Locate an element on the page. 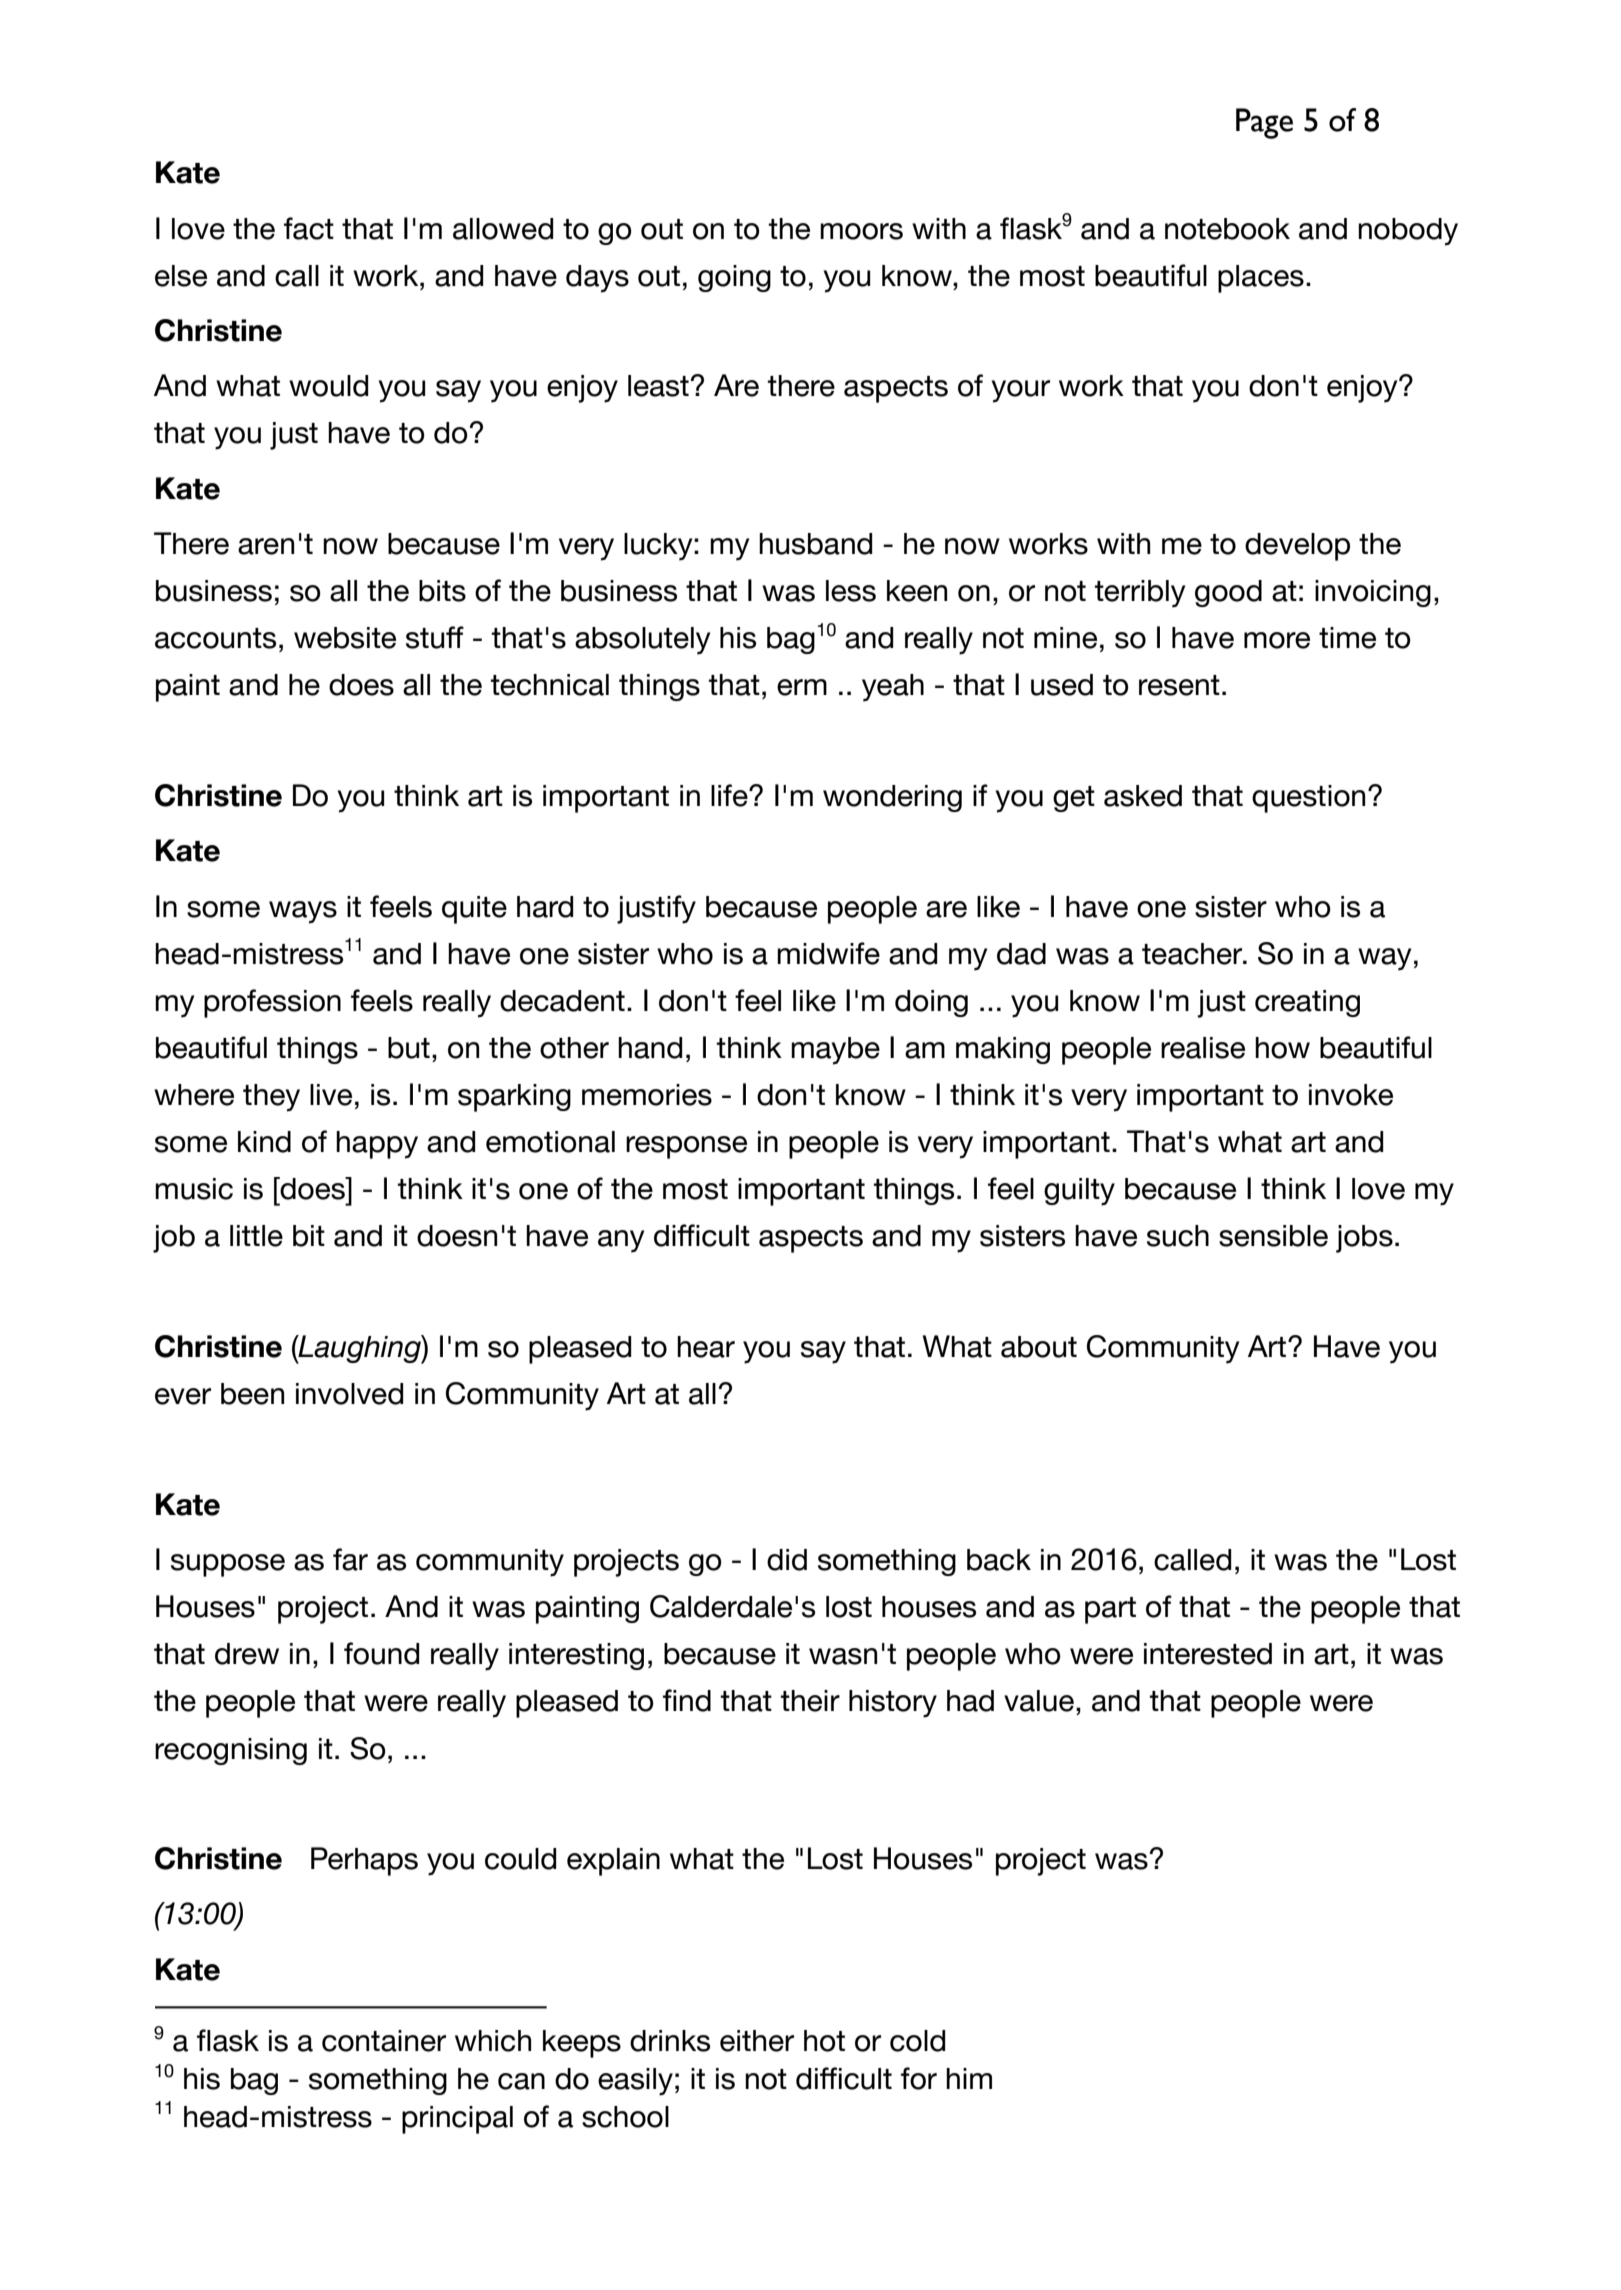 The image size is (1621, 2290). did is located at coordinates (787, 1560).
